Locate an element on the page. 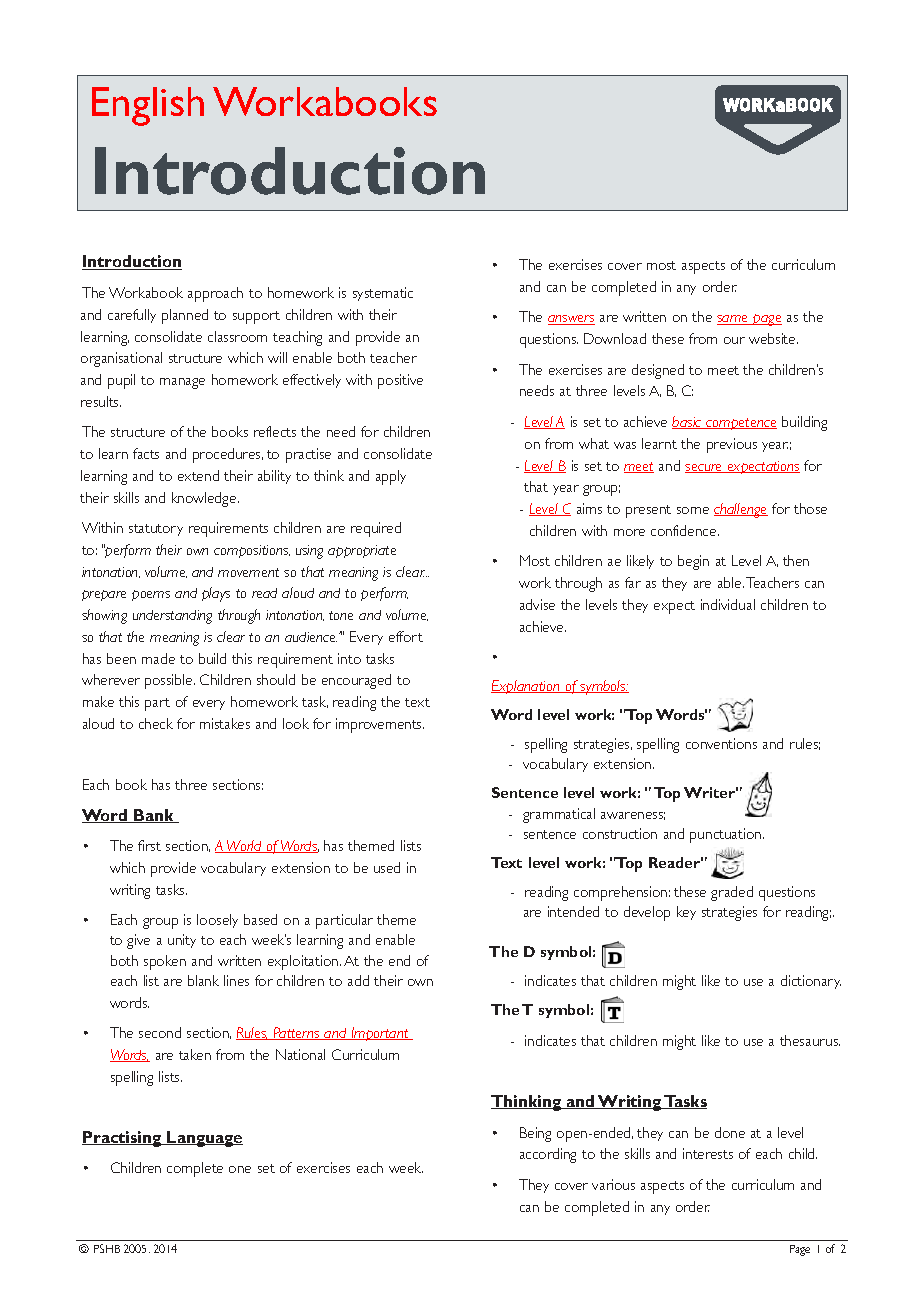 The height and width of the document is (1308, 924). used is located at coordinates (387, 867).
